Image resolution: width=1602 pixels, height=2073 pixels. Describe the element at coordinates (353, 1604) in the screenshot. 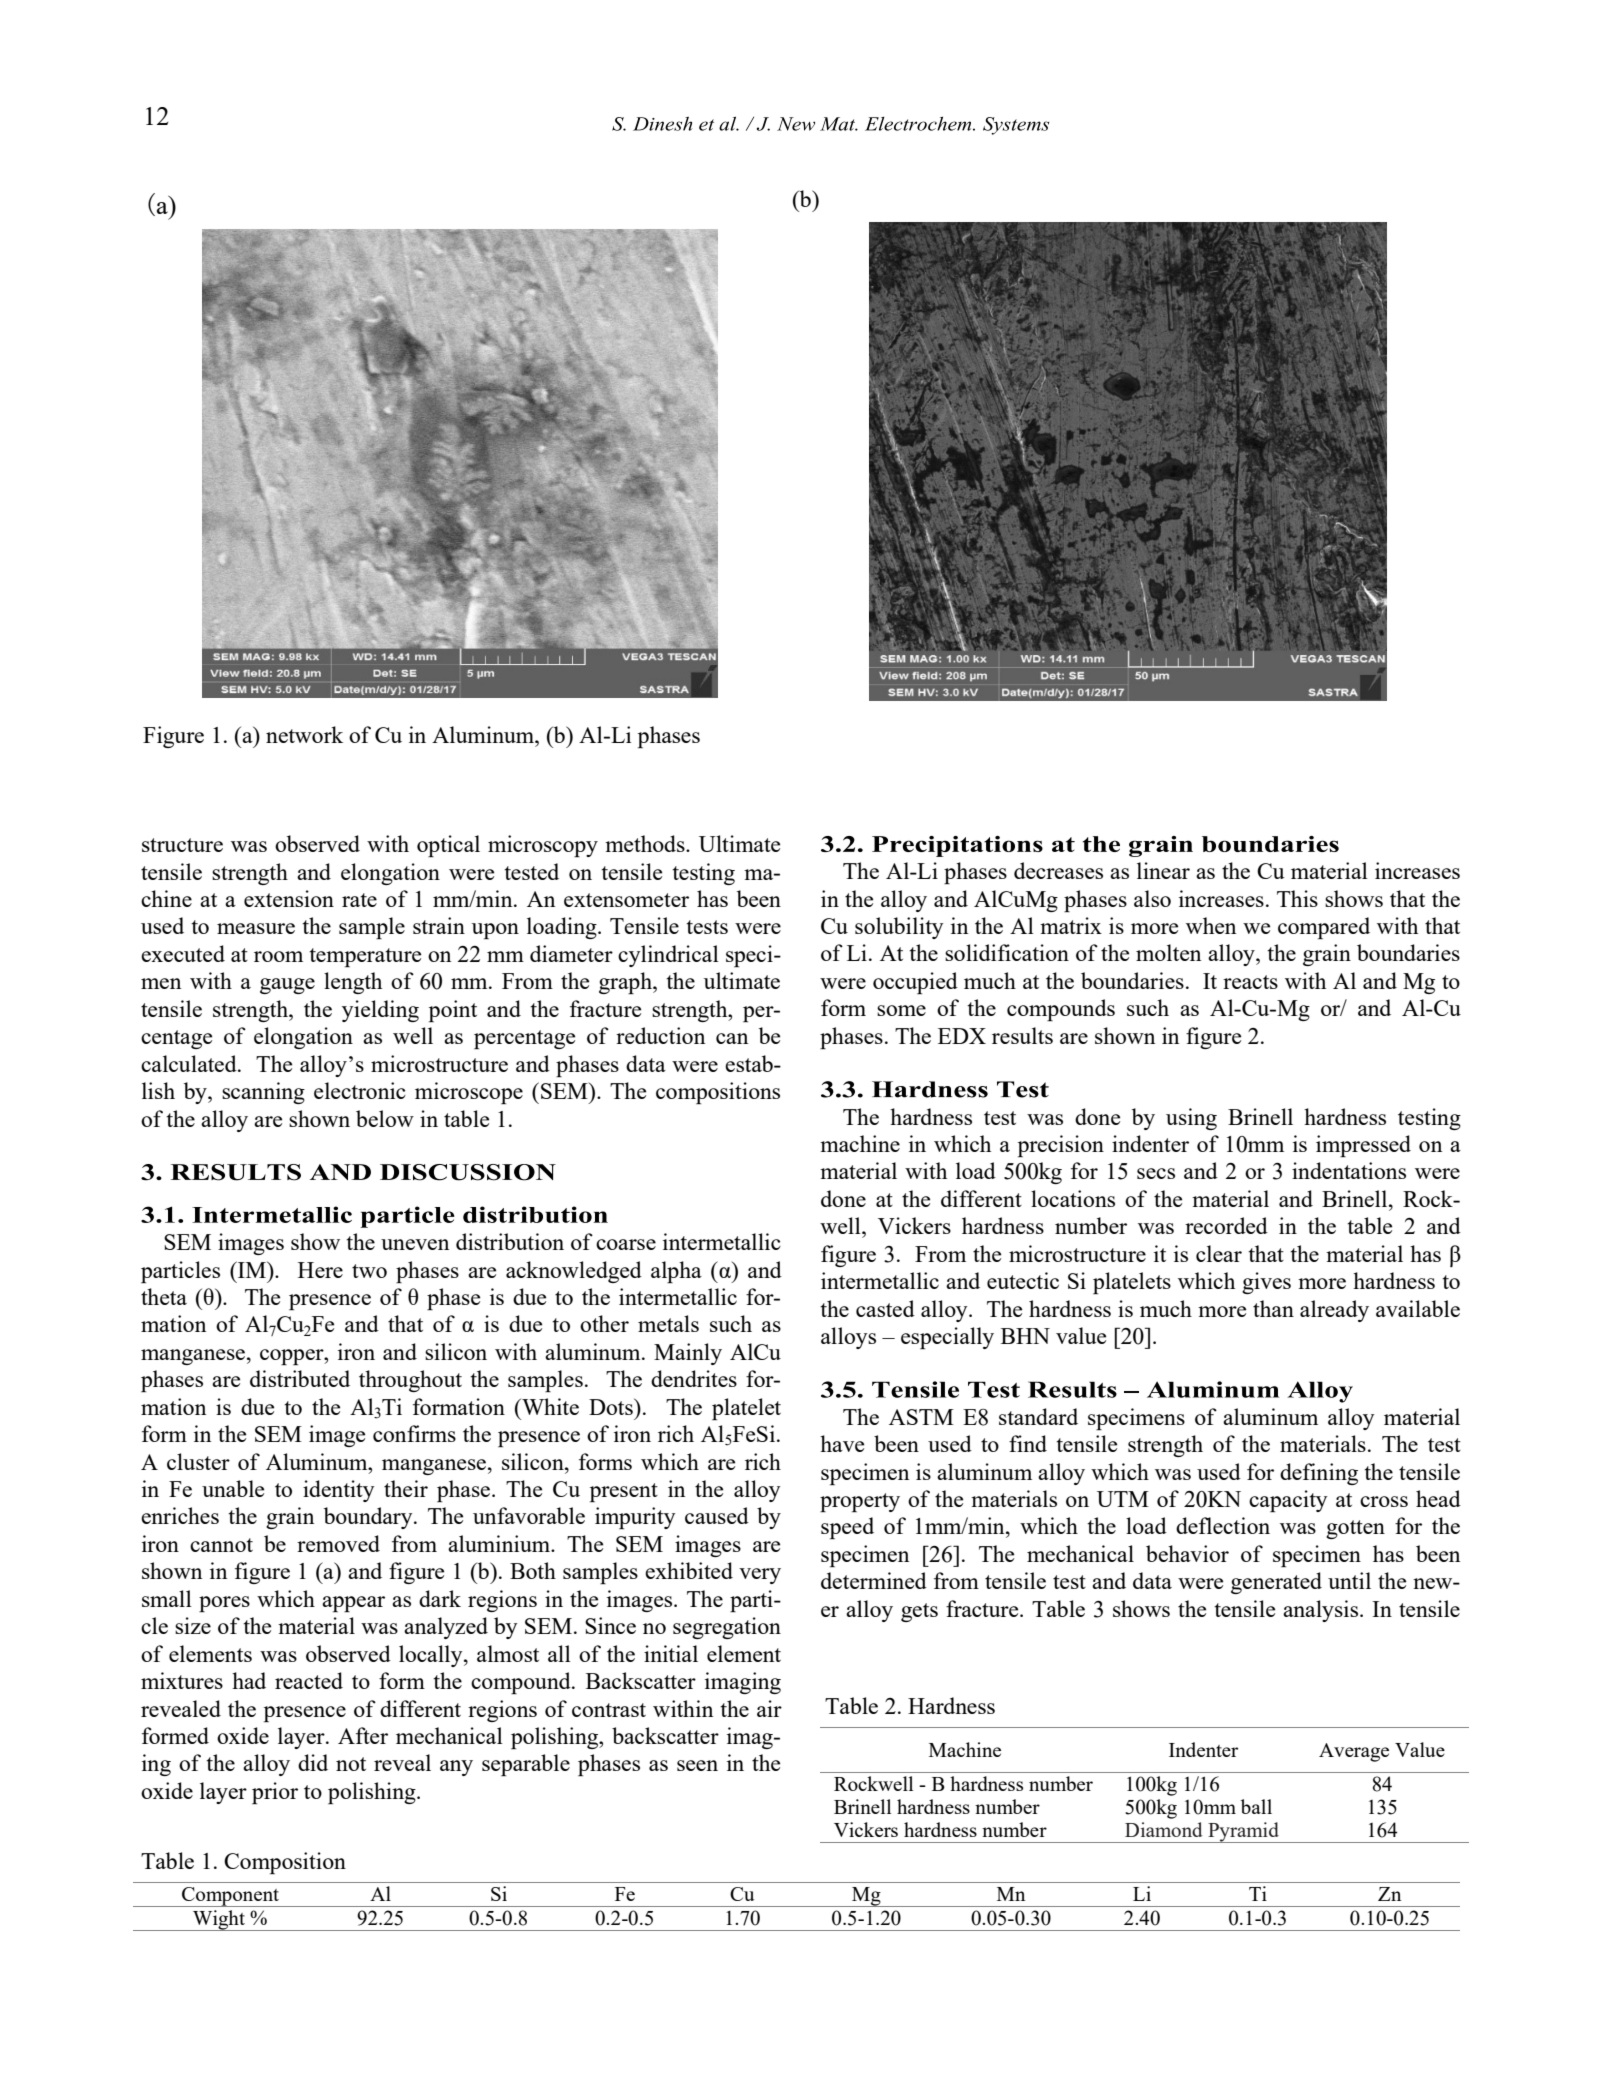

I see `appear` at that location.
